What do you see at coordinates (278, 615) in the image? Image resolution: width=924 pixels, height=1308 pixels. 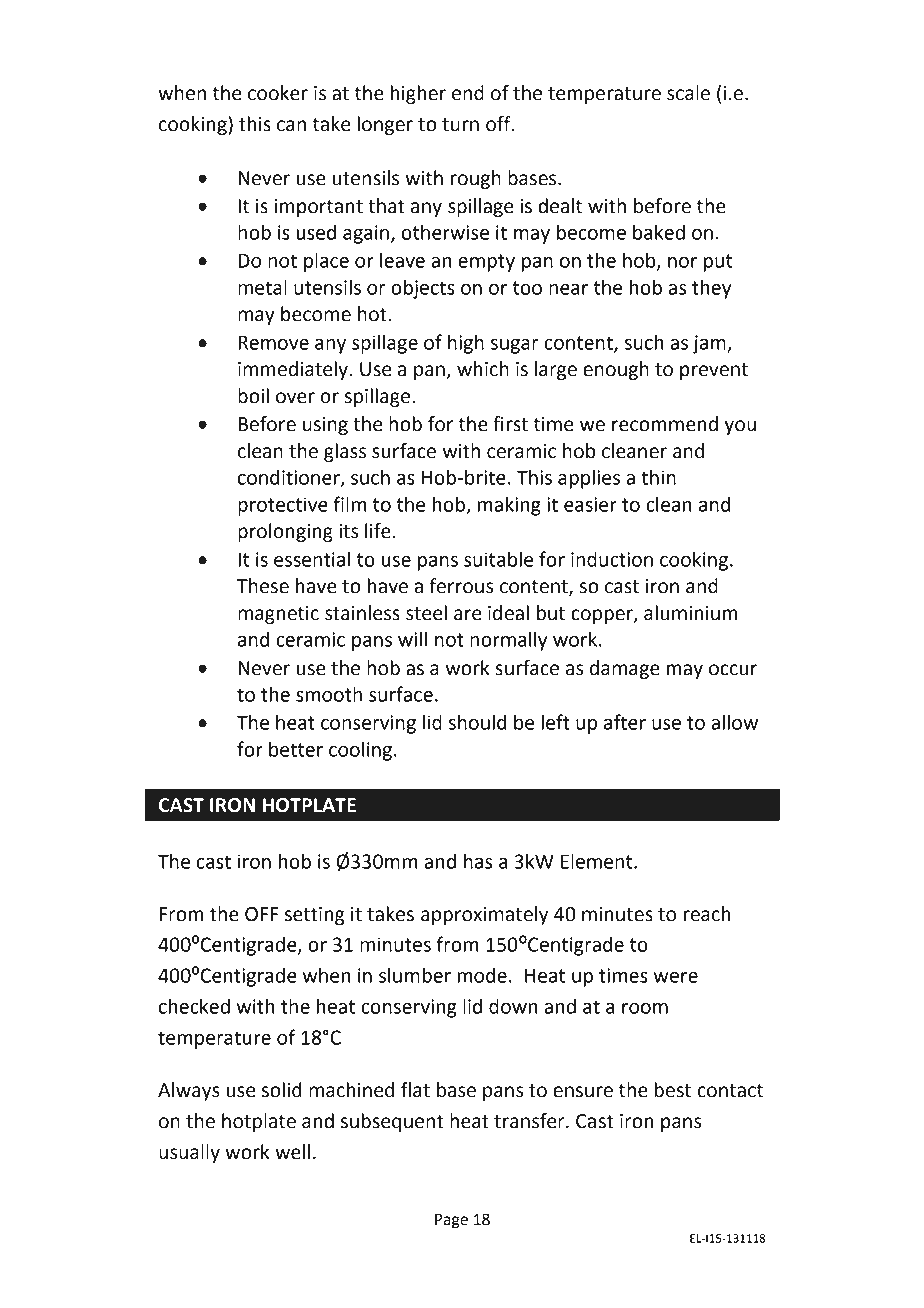 I see `magnetic` at bounding box center [278, 615].
